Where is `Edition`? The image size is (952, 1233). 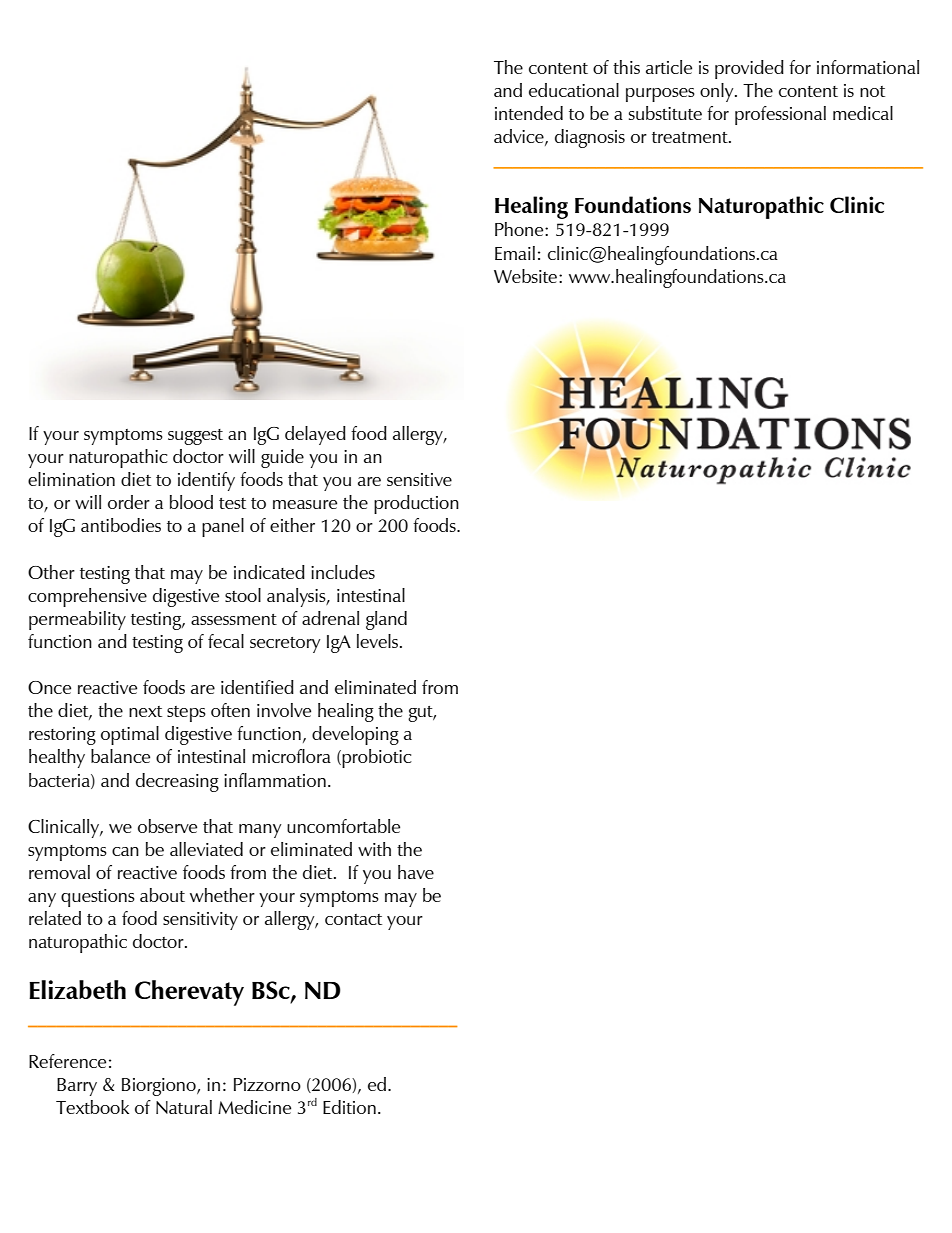
Edition is located at coordinates (349, 1107).
